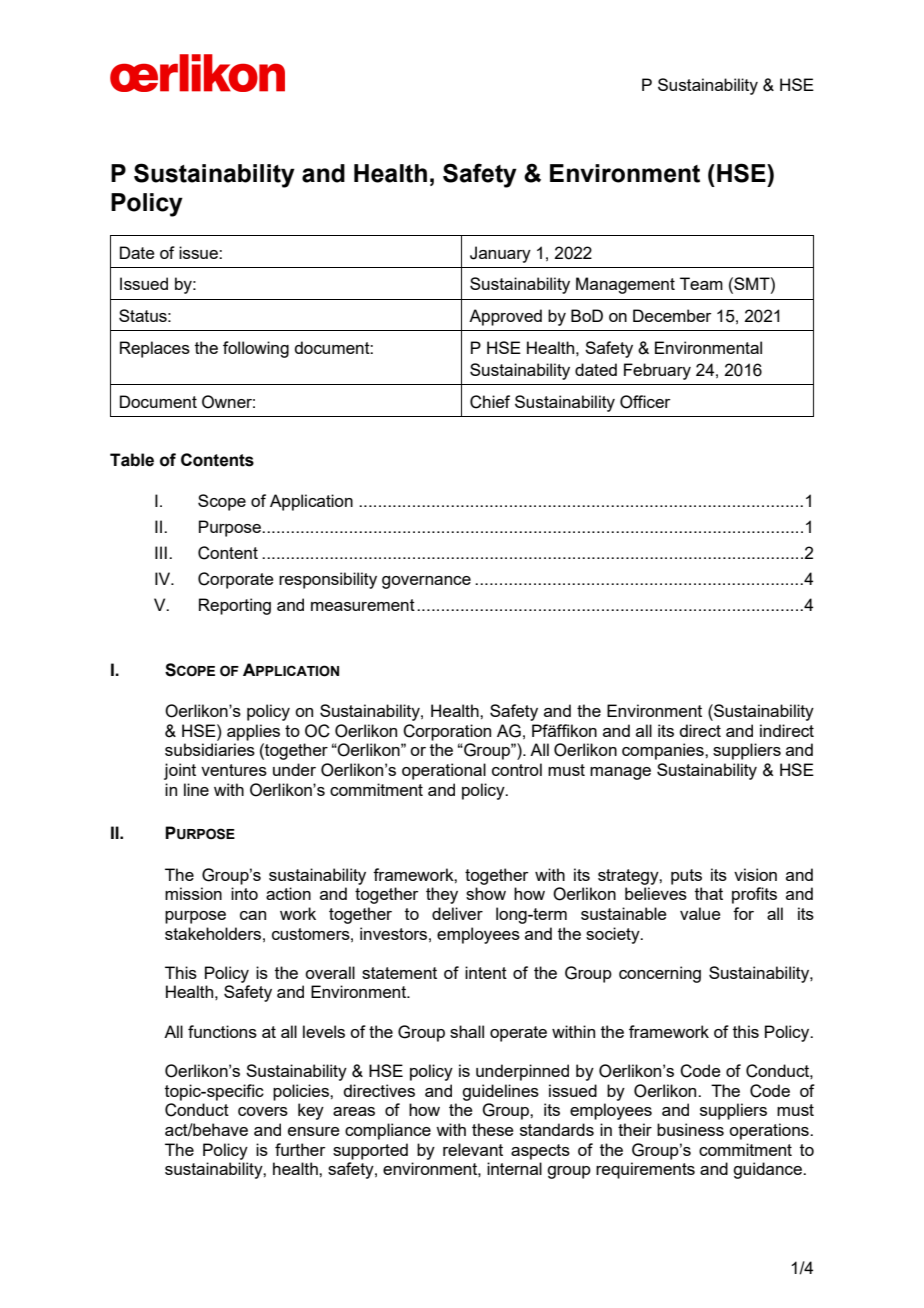  What do you see at coordinates (161, 552) in the document?
I see `III` at bounding box center [161, 552].
